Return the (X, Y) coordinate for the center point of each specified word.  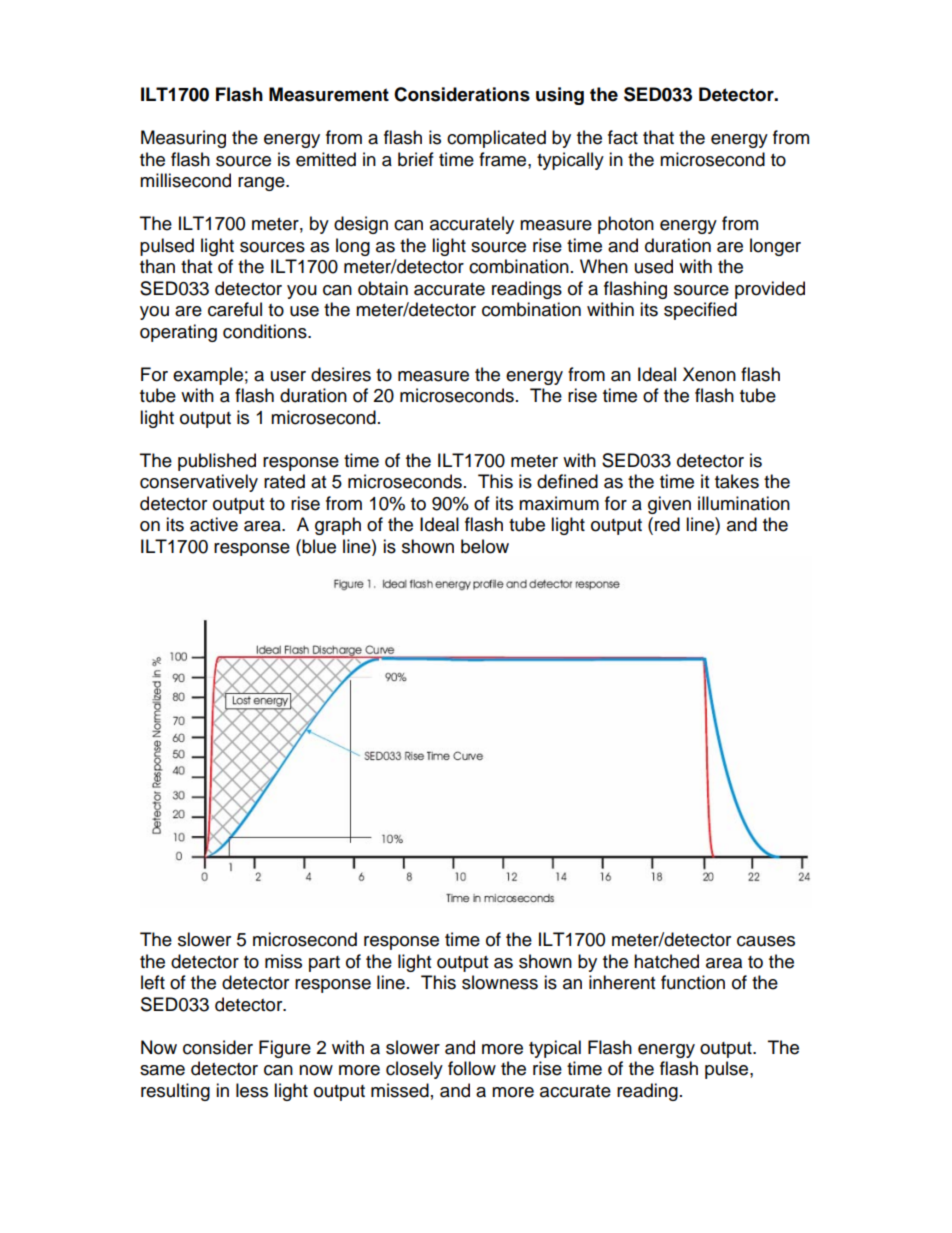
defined (567, 481)
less (252, 1090)
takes (737, 481)
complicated (496, 139)
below (485, 546)
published (217, 462)
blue (318, 546)
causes (766, 941)
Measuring (183, 139)
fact (623, 137)
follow (472, 1068)
